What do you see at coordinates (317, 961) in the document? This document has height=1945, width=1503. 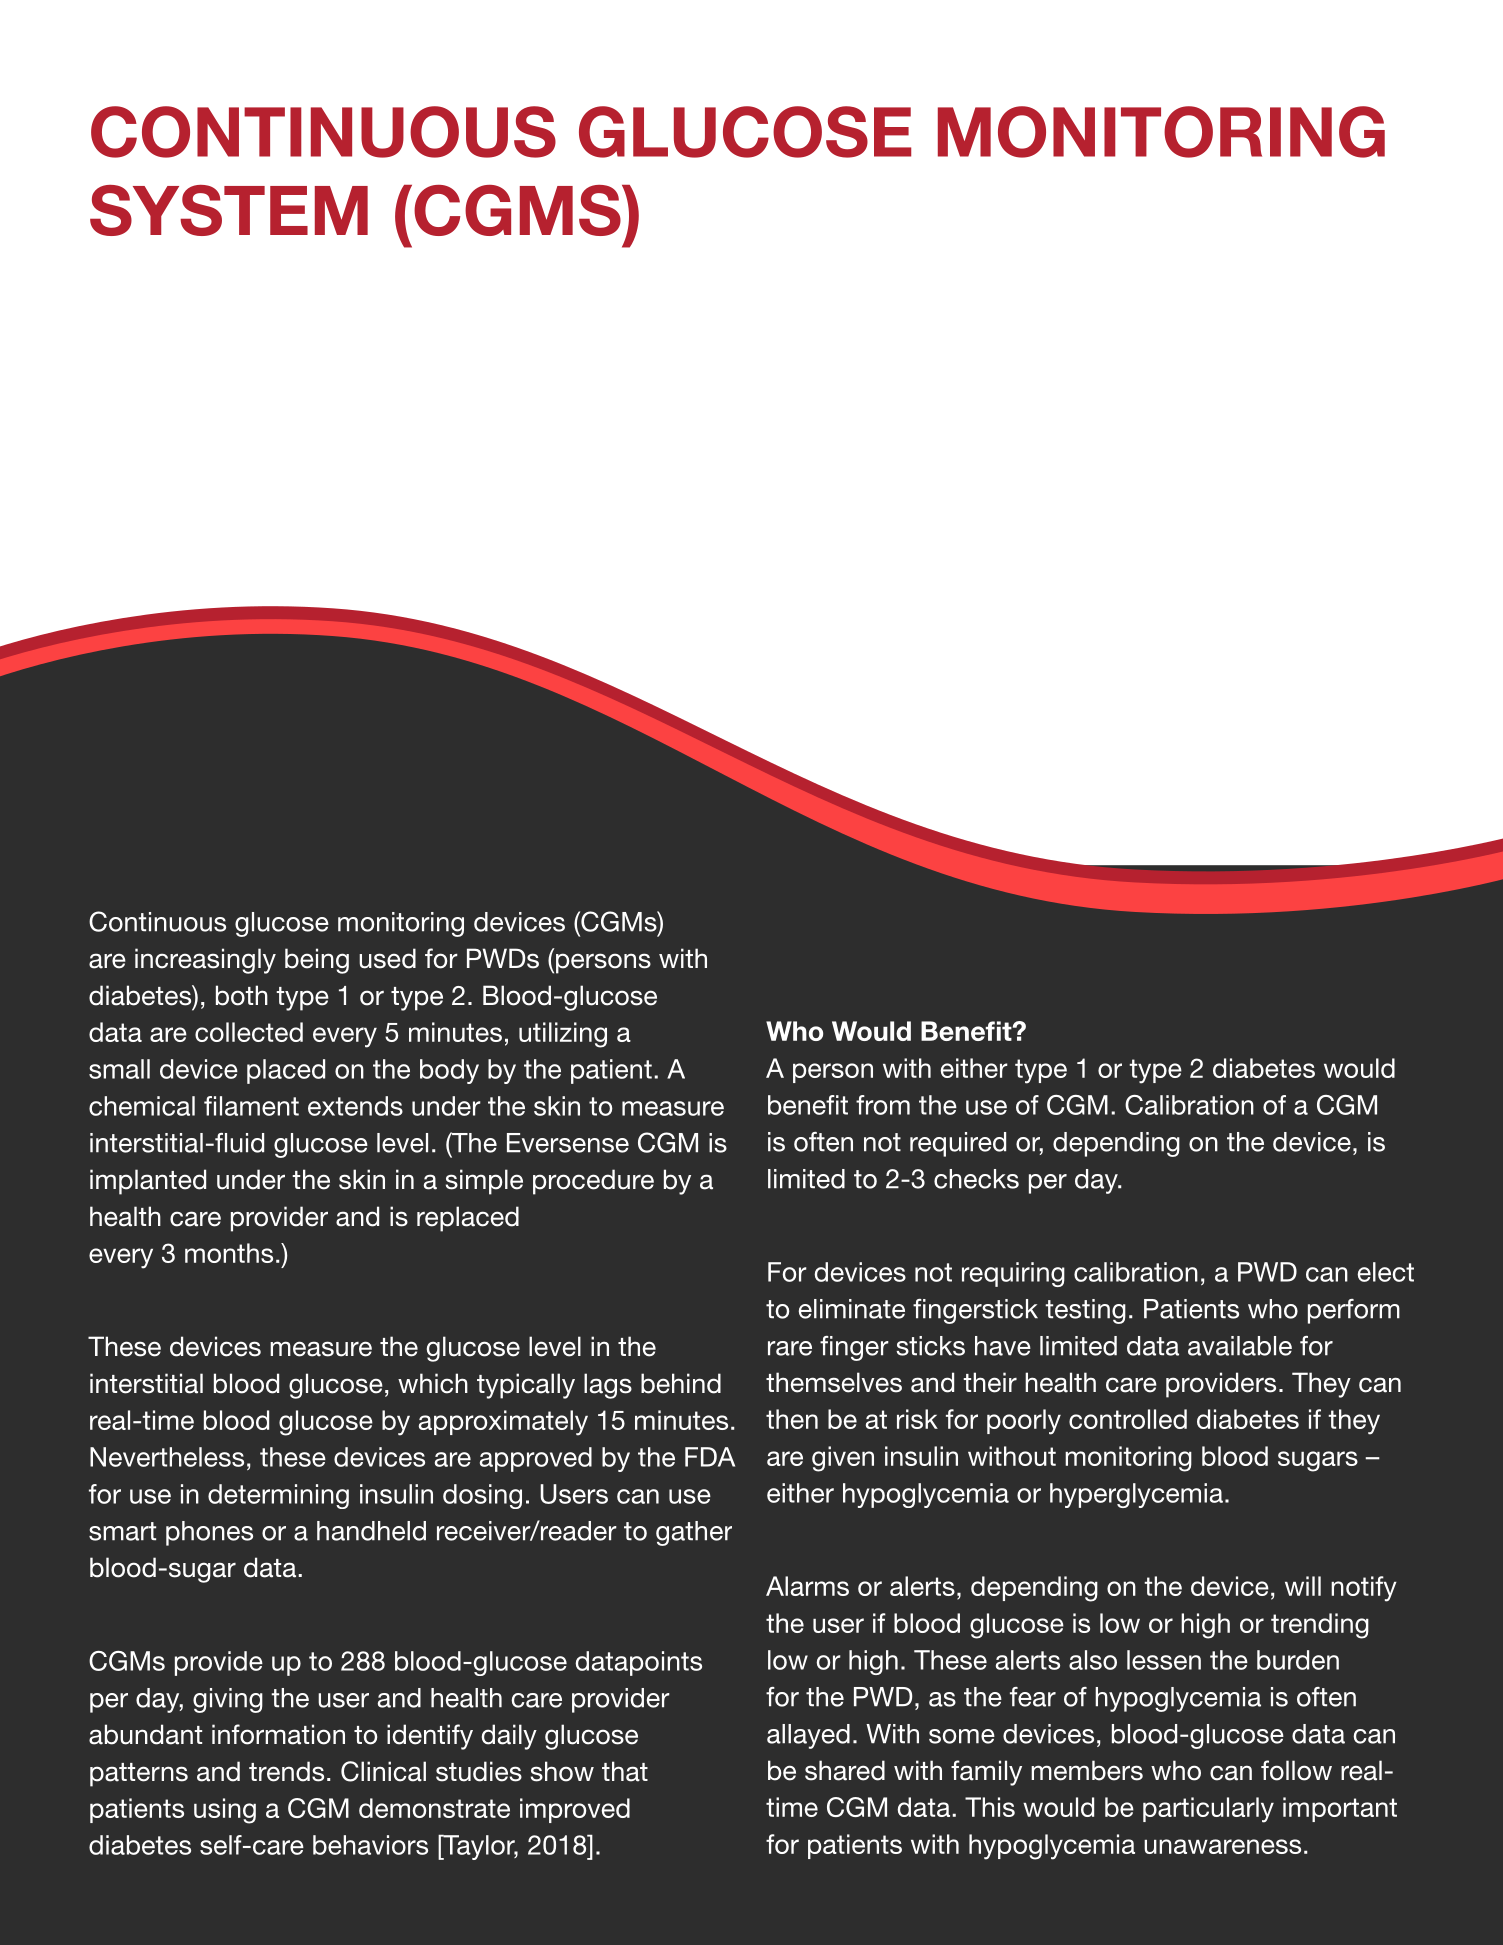 I see `being` at bounding box center [317, 961].
